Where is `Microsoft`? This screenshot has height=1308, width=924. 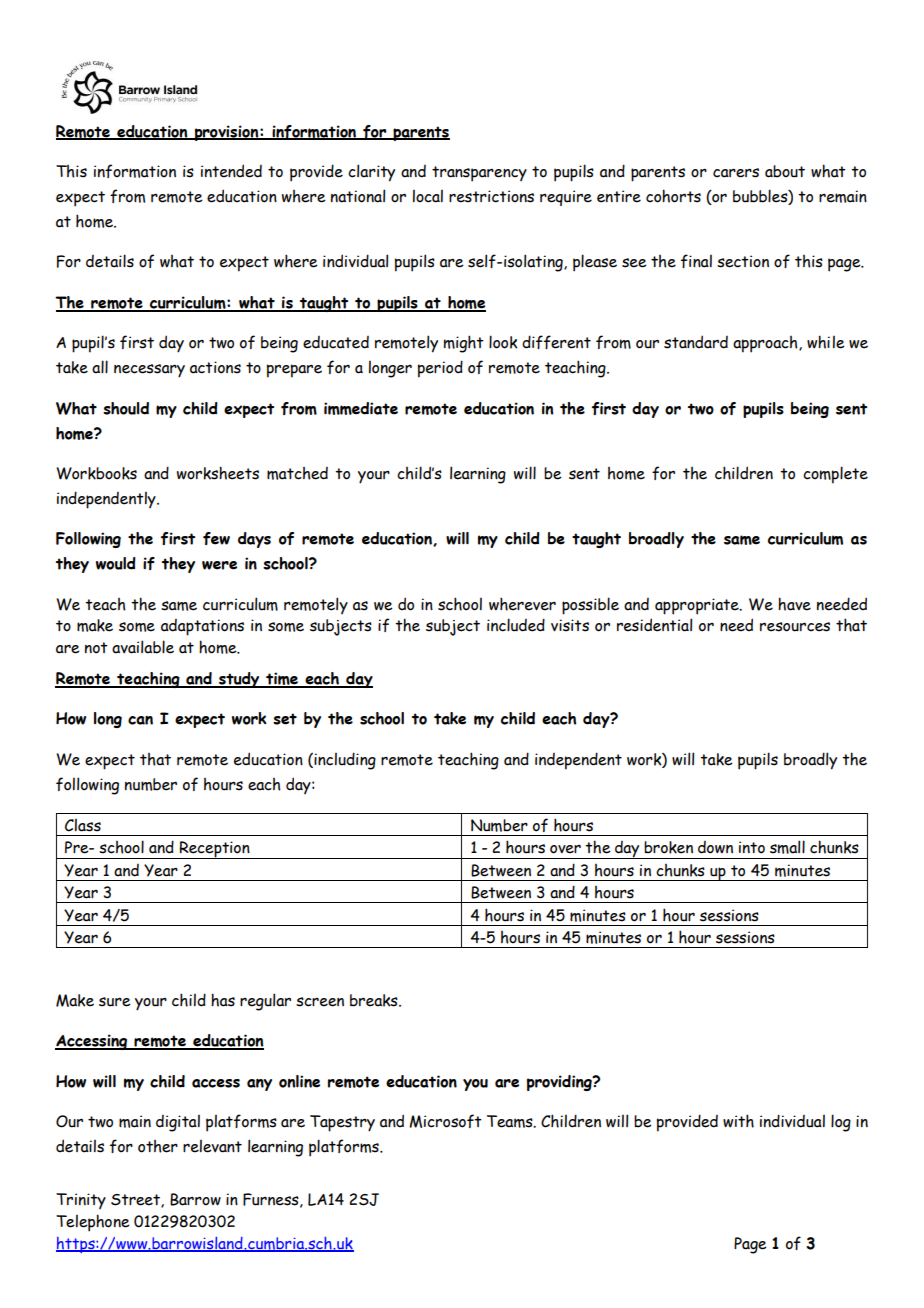 Microsoft is located at coordinates (445, 1121).
